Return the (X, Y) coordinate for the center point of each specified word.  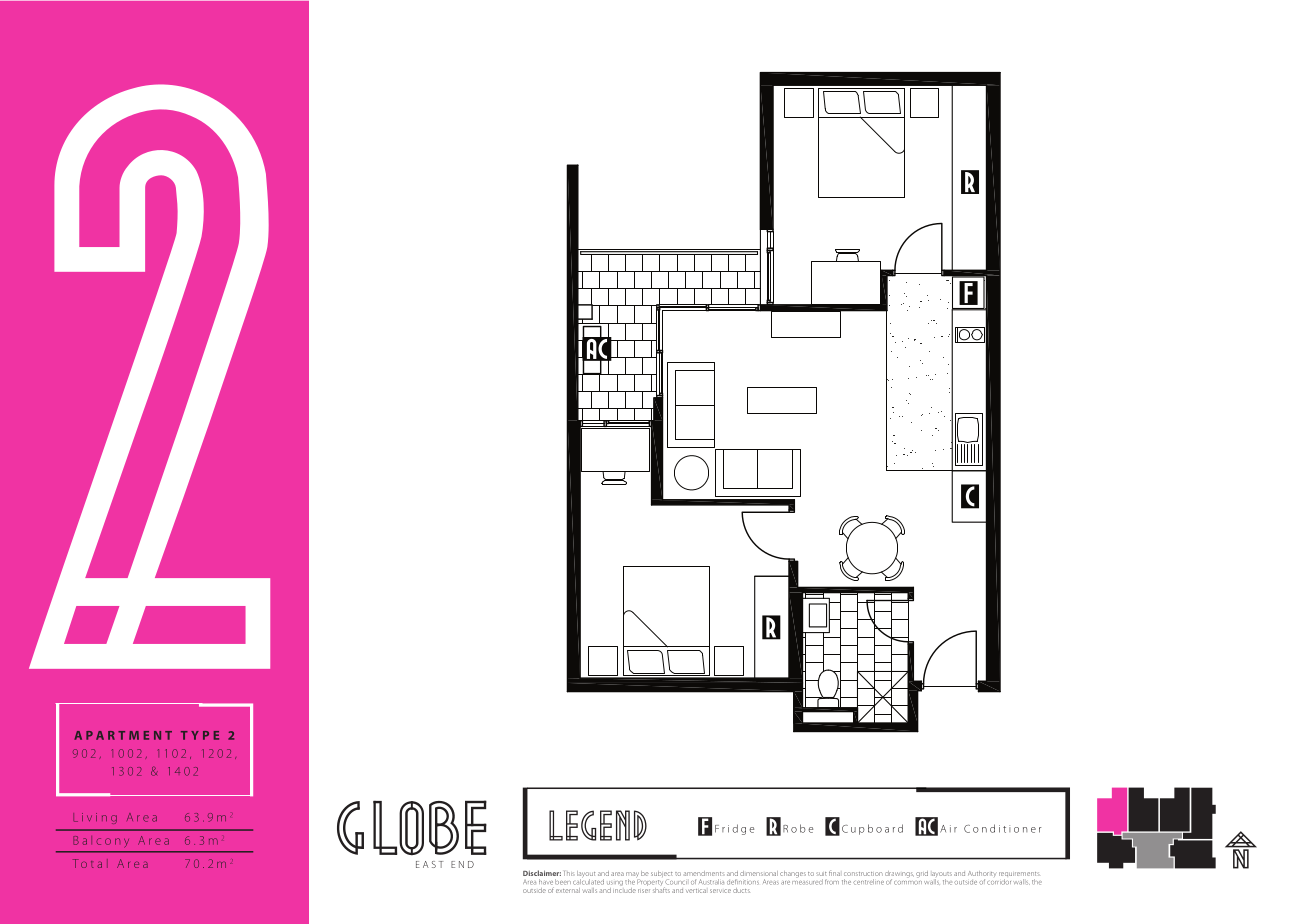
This (569, 873)
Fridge (734, 829)
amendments (704, 873)
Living (95, 818)
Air (948, 829)
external (568, 890)
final (834, 873)
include (624, 889)
